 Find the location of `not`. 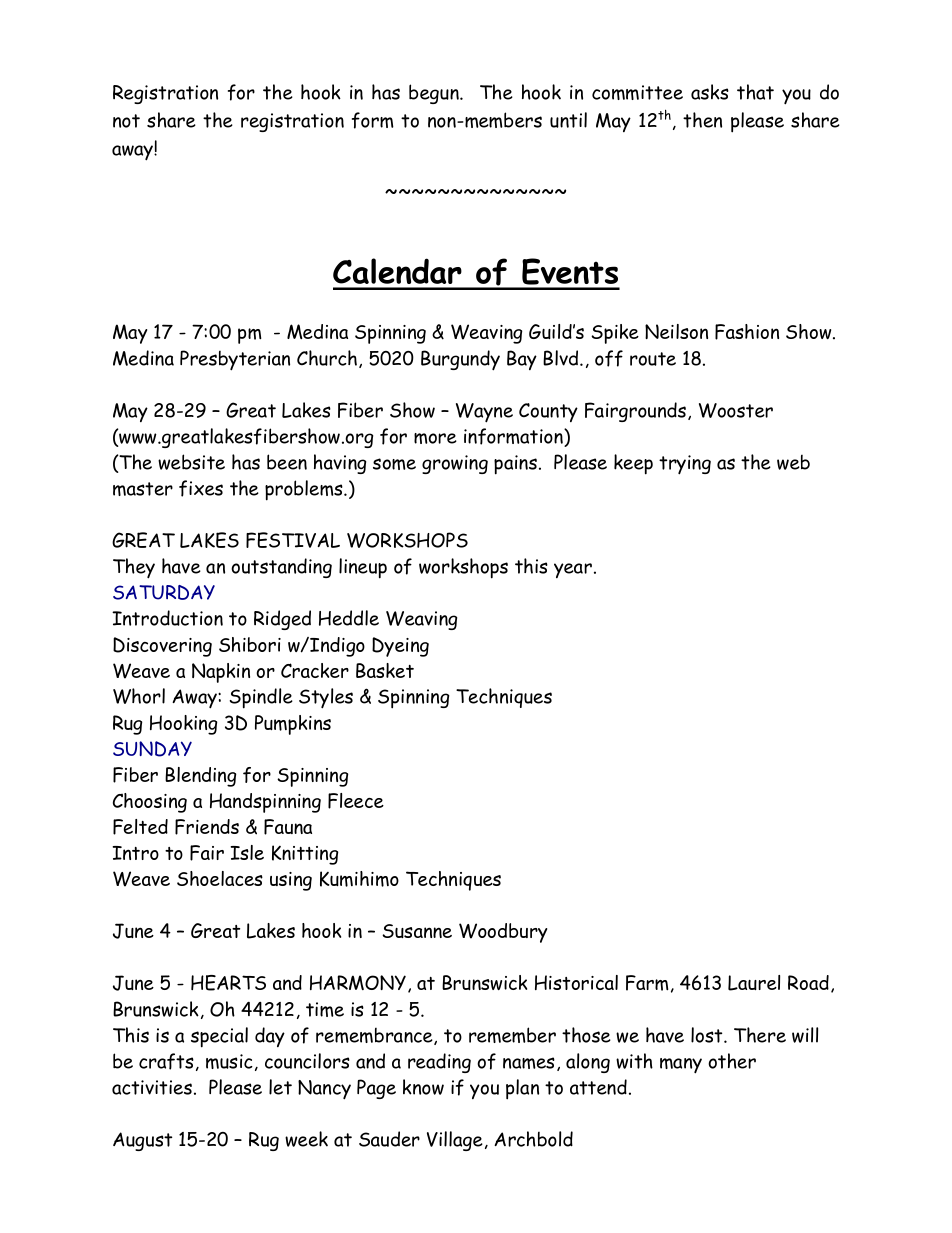

not is located at coordinates (126, 121).
